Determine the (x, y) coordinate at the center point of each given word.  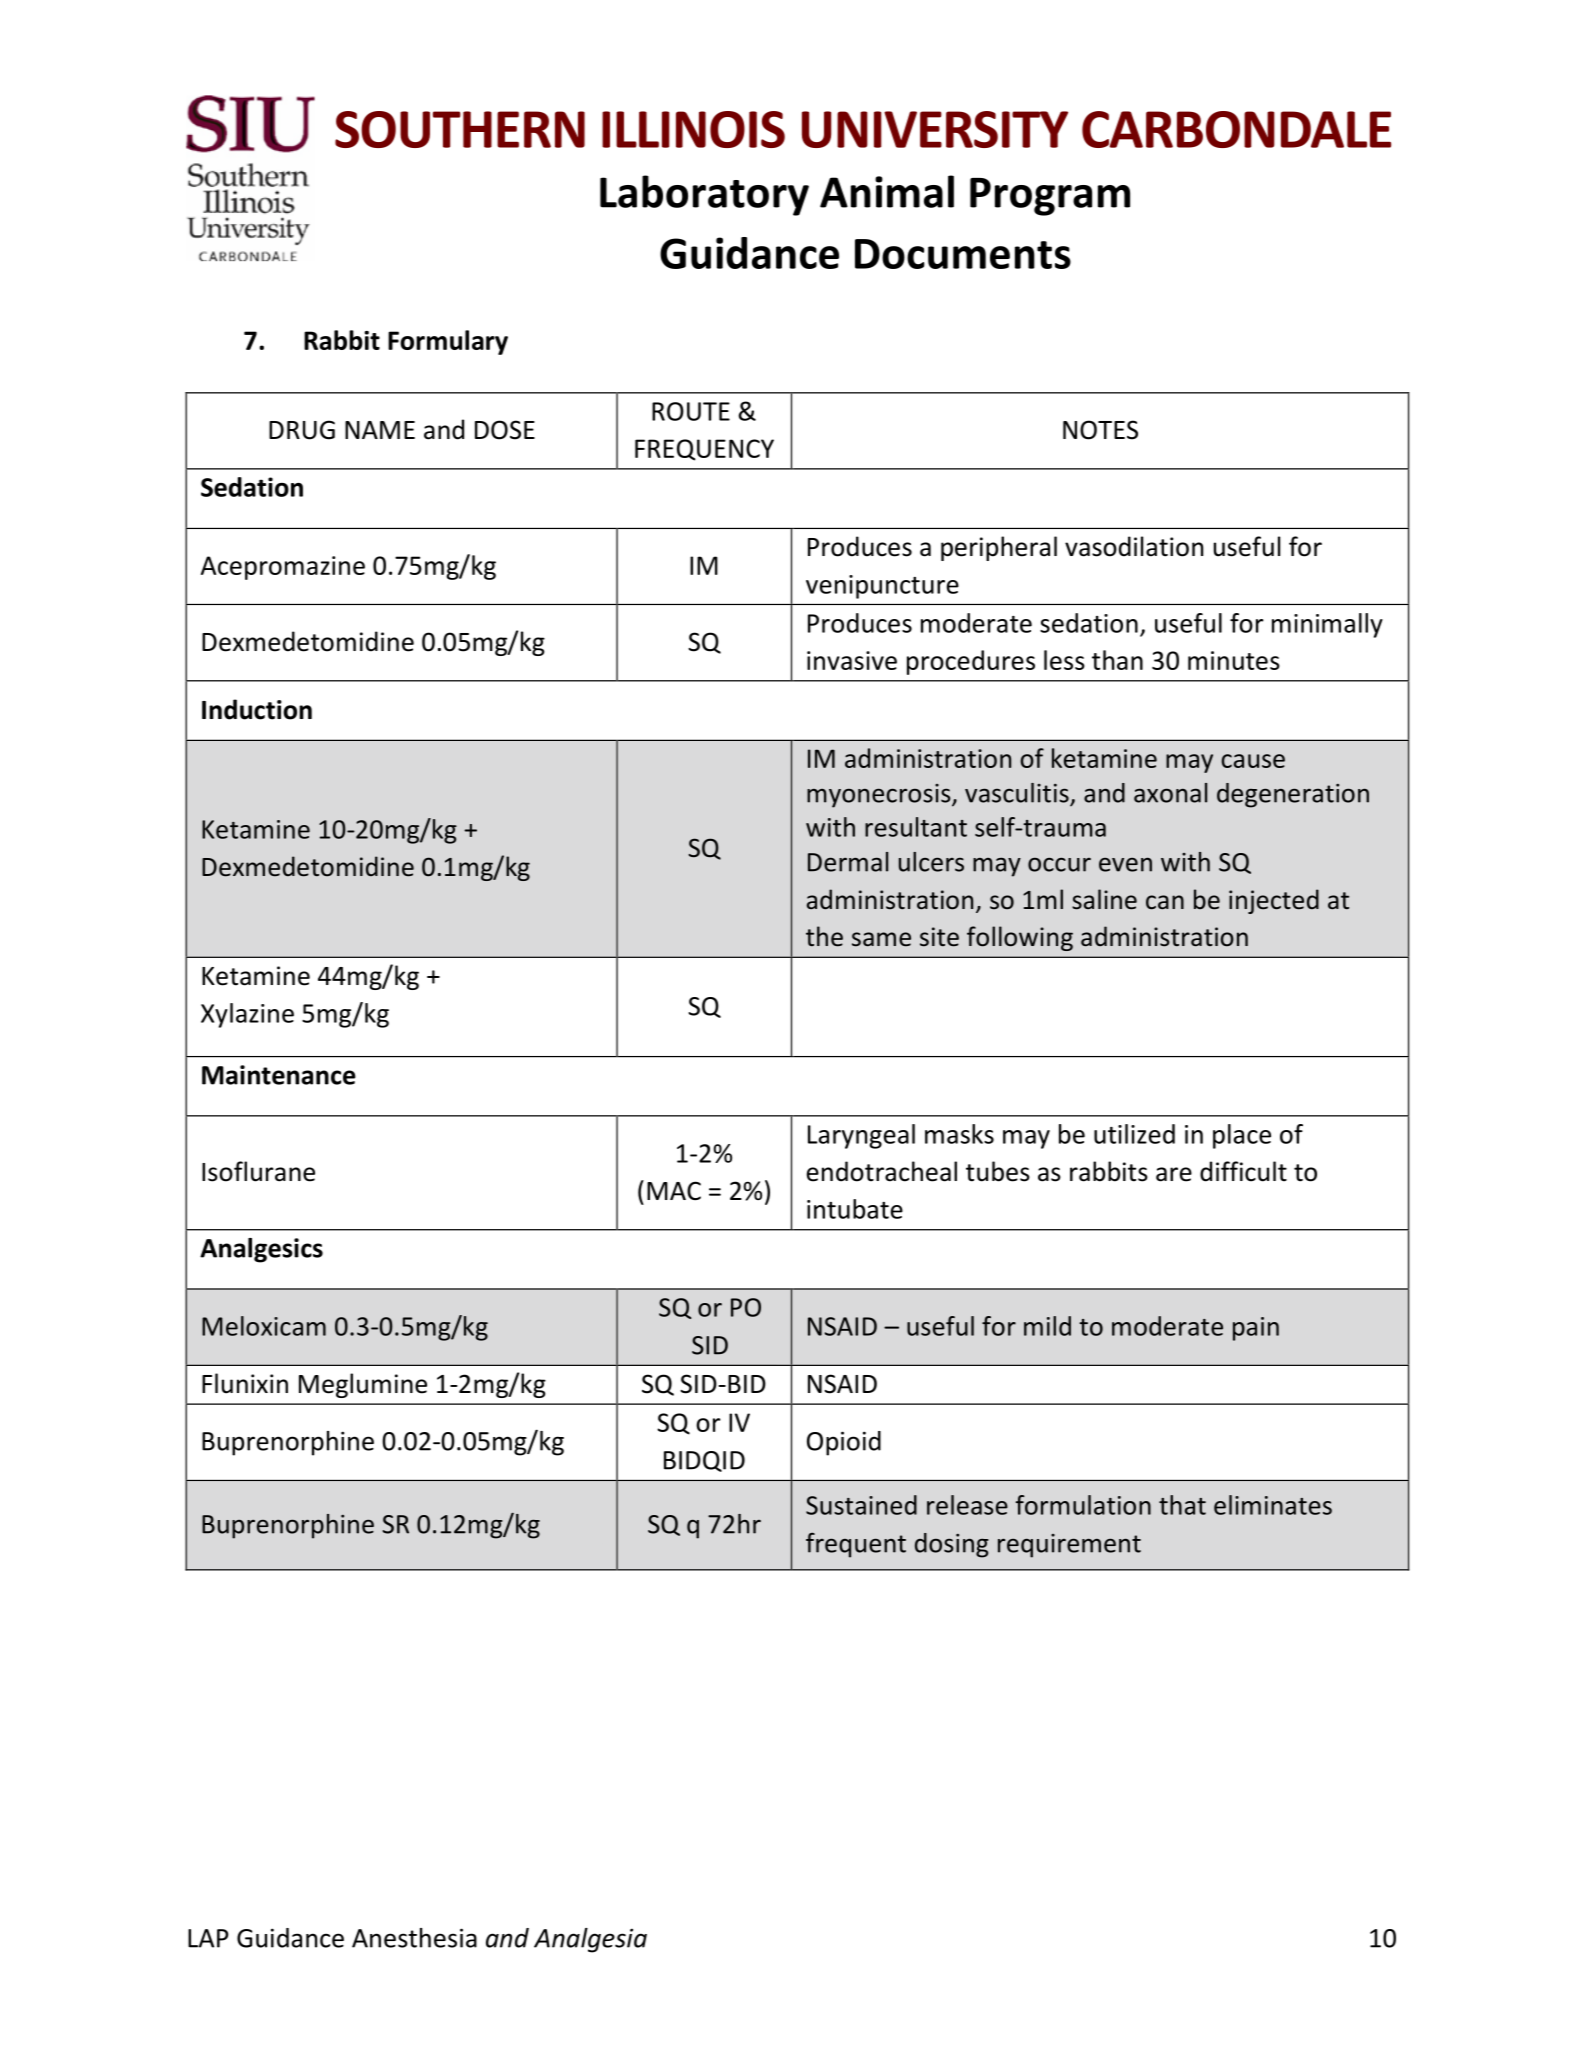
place (1242, 1136)
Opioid (844, 1443)
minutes (1234, 660)
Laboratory (704, 195)
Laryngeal (861, 1136)
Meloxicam (264, 1326)
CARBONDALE (1236, 129)
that (1182, 1505)
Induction (257, 709)
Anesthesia (414, 1938)
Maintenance (279, 1075)
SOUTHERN (460, 129)
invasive (852, 660)
